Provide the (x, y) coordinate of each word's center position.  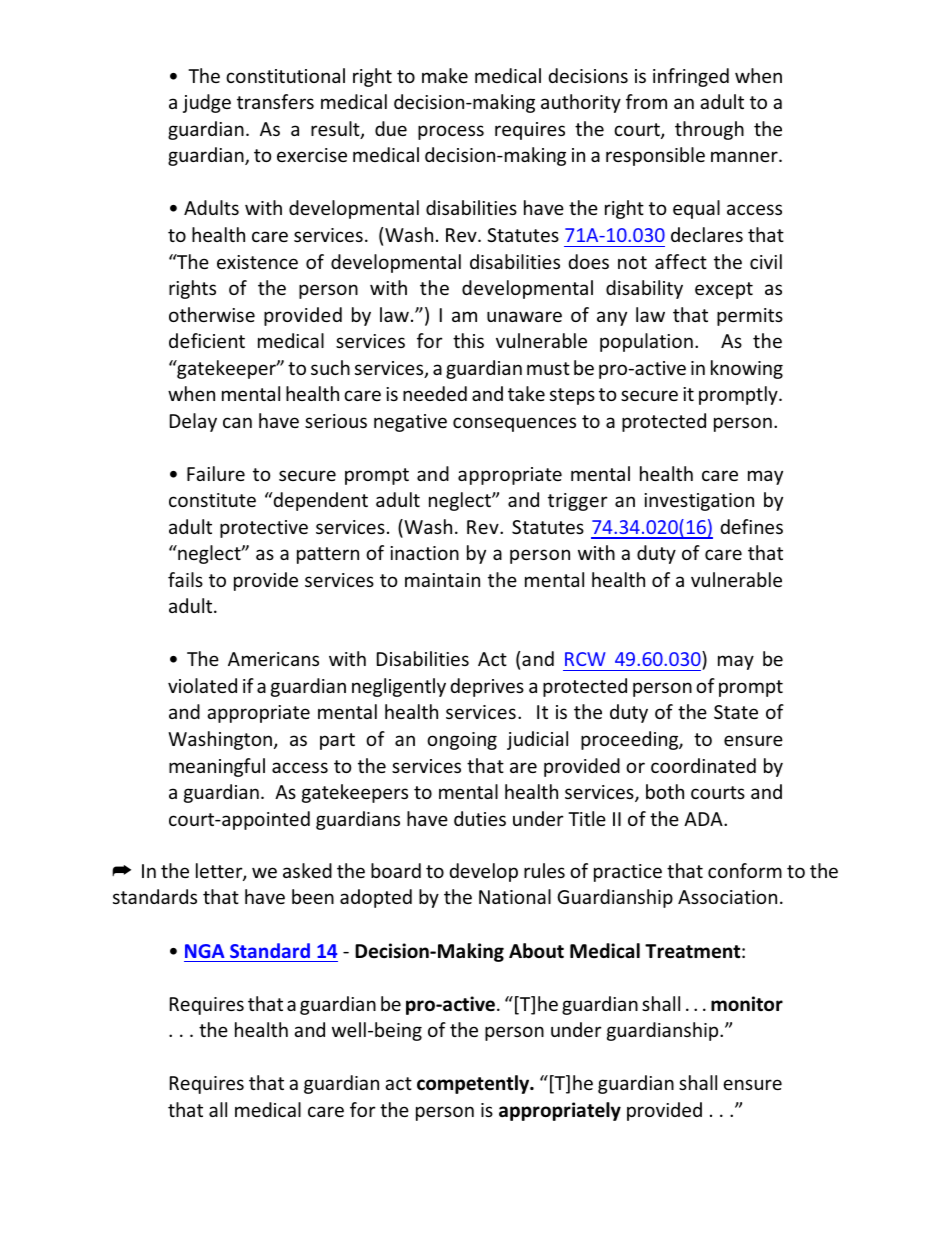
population (646, 342)
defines (752, 526)
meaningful (217, 767)
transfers (275, 101)
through (709, 130)
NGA (205, 951)
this (468, 340)
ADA (704, 819)
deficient (207, 340)
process (451, 132)
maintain (442, 580)
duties (480, 818)
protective (264, 529)
